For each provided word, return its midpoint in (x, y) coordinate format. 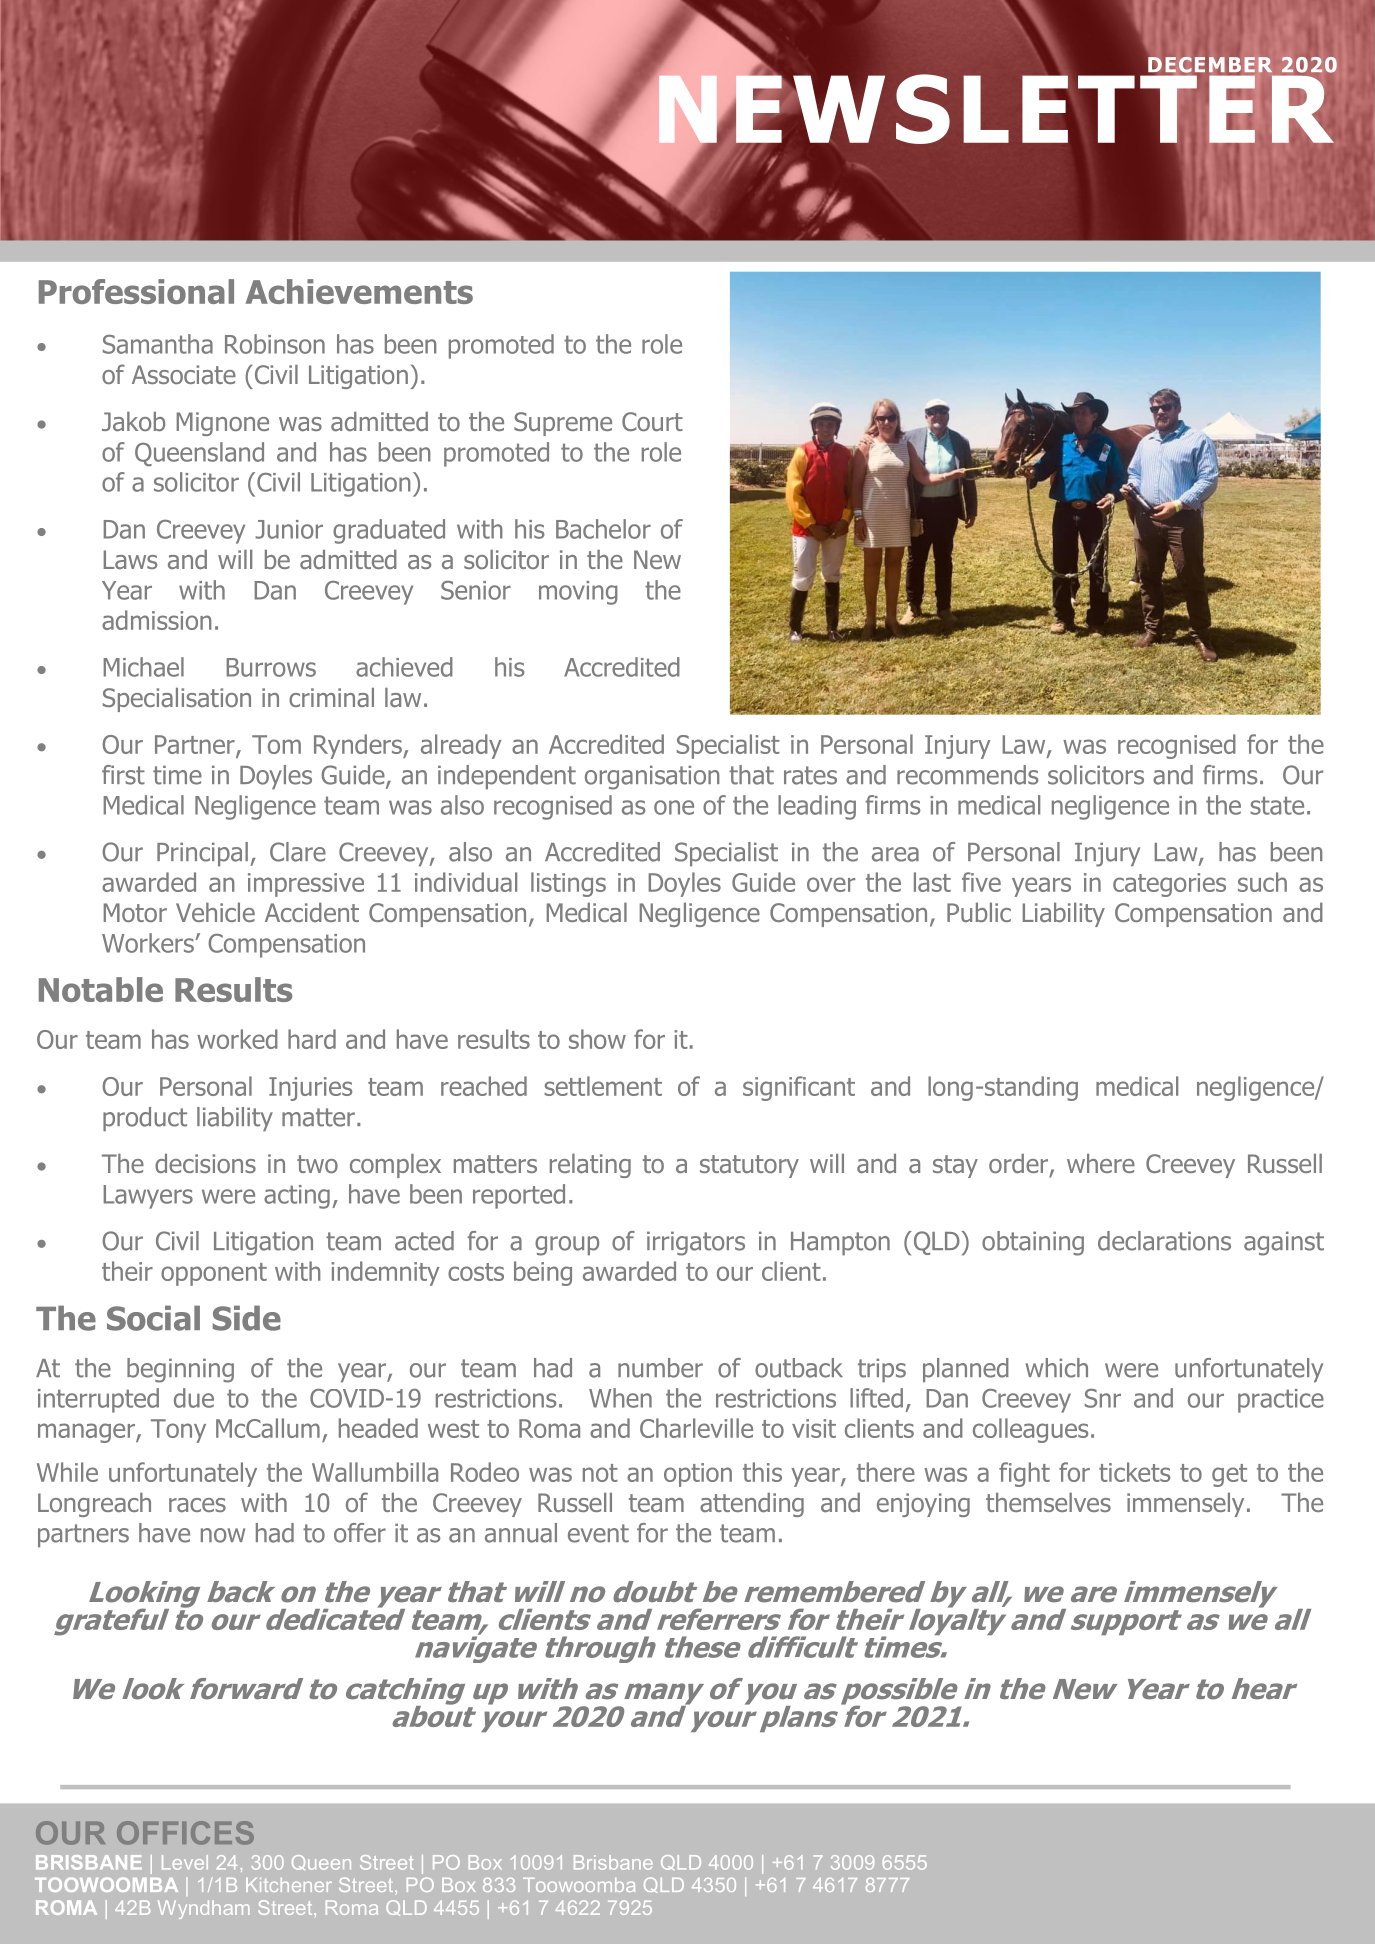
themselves (1048, 1502)
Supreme (563, 424)
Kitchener (289, 1885)
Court (652, 421)
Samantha (158, 344)
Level (185, 1862)
